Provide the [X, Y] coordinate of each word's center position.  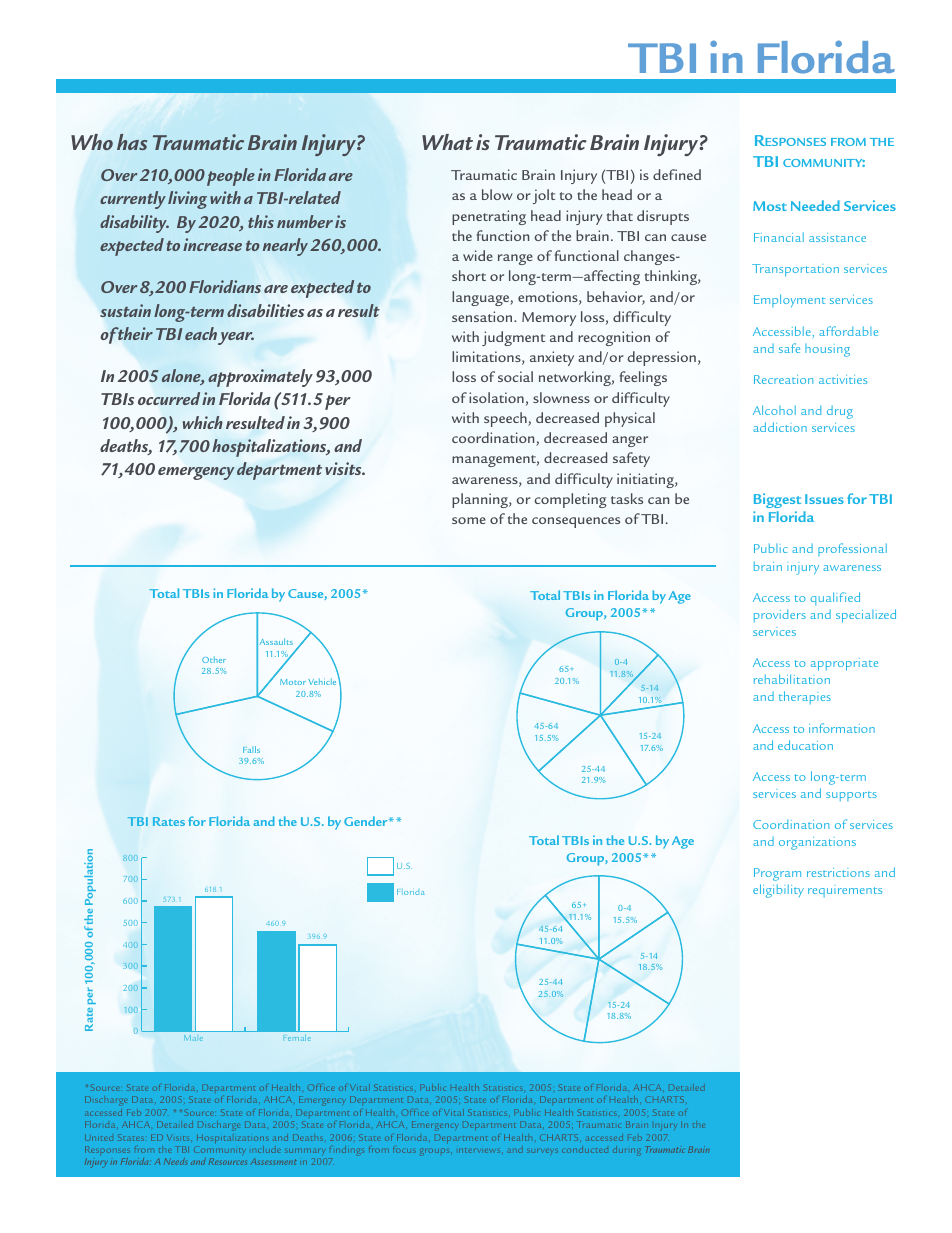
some [469, 520]
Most [770, 206]
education [805, 745]
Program [777, 874]
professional [852, 549]
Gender [367, 821]
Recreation [783, 379]
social [515, 376]
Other [214, 659]
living [187, 200]
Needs [175, 1161]
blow [497, 194]
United [99, 1137]
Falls [251, 749]
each [201, 333]
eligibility [778, 891]
